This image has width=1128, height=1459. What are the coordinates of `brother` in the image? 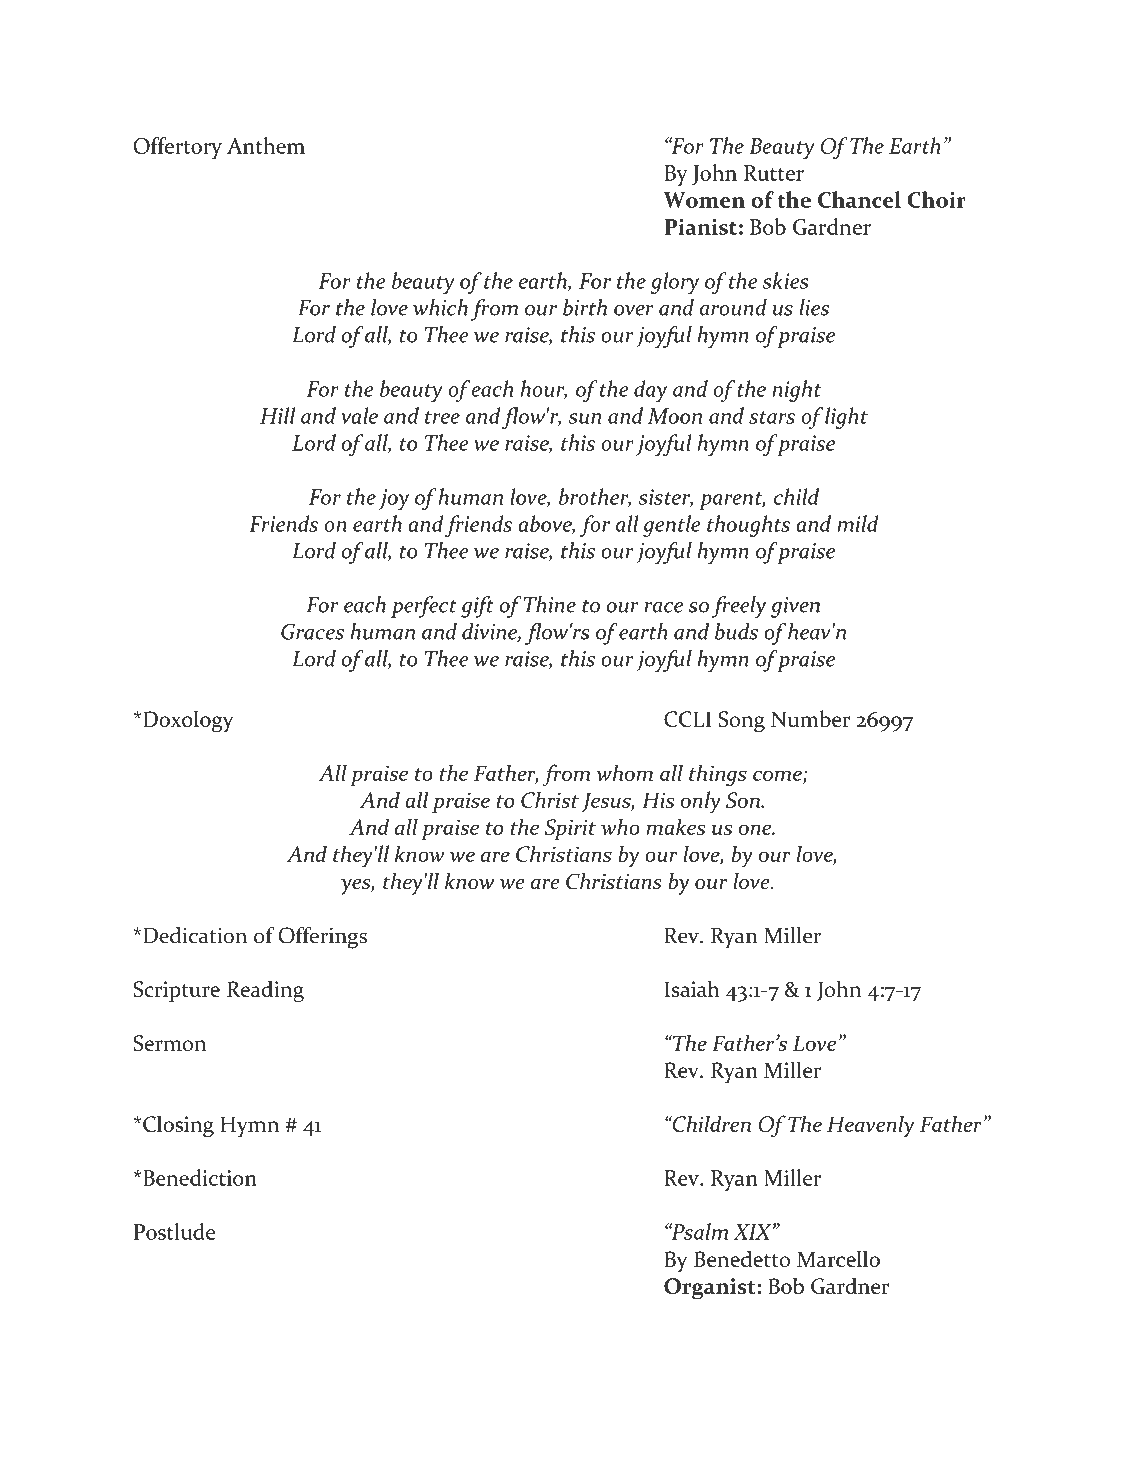 It's located at (595, 497).
